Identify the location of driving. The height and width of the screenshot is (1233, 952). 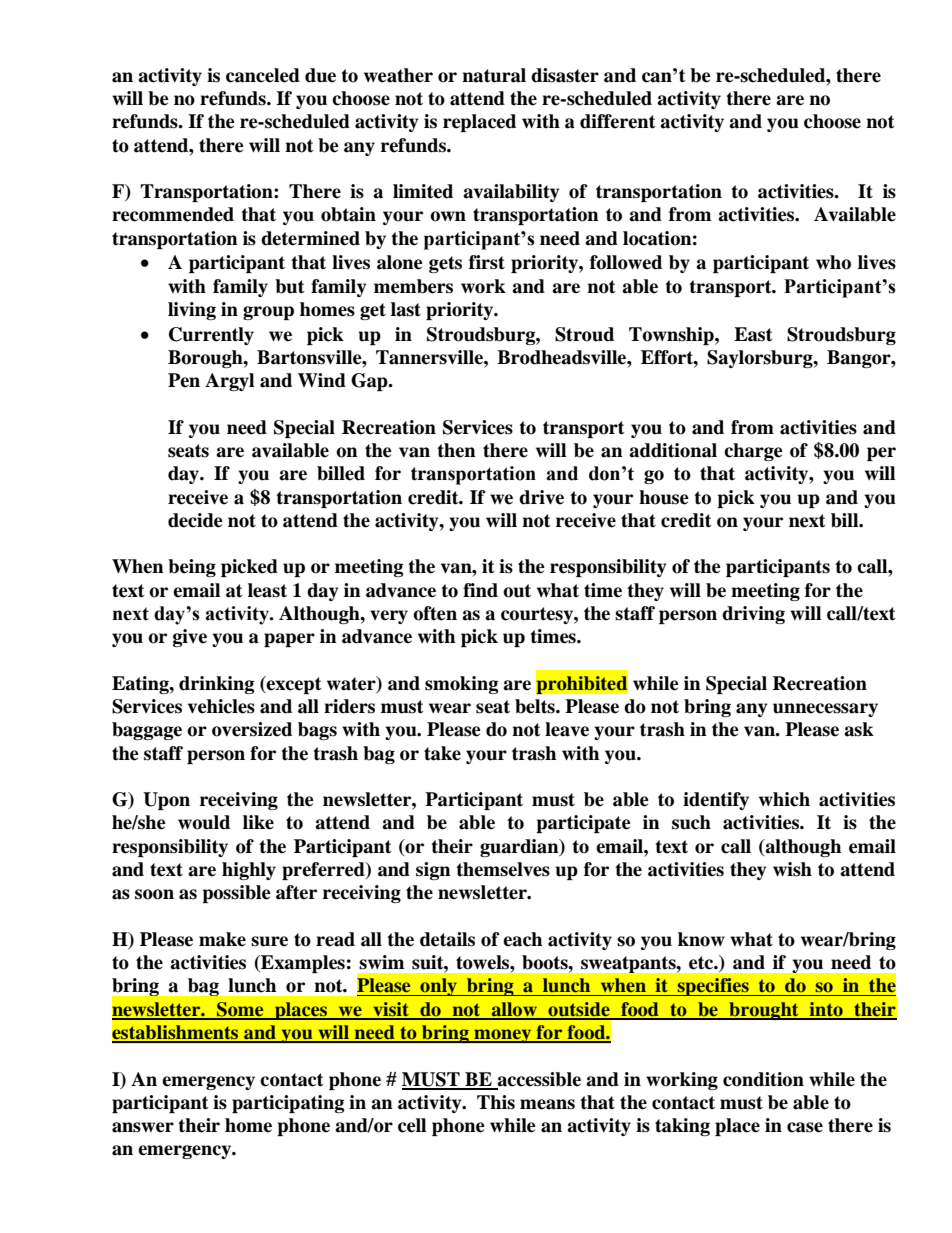
(753, 615).
